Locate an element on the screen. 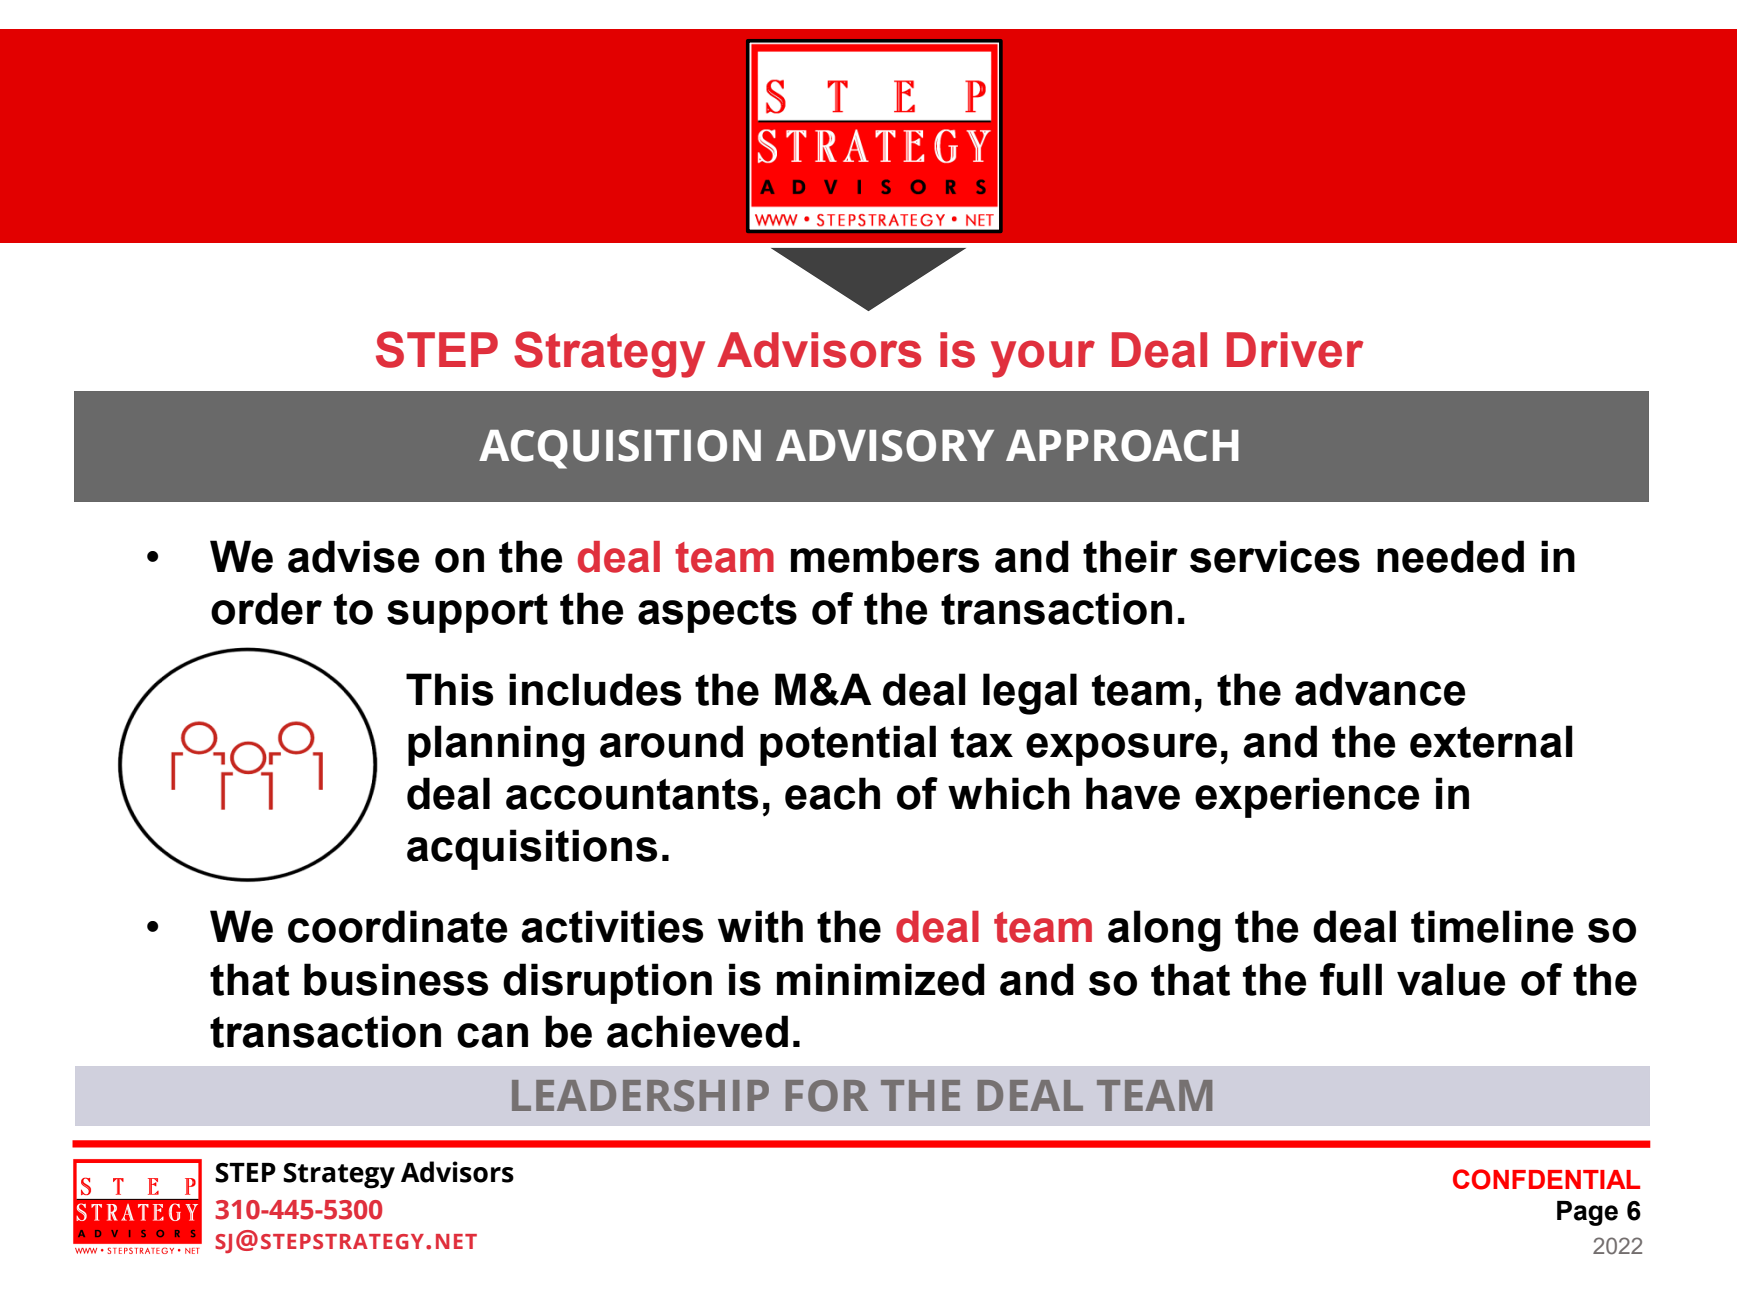 This screenshot has height=1303, width=1737. Page is located at coordinates (1587, 1213).
